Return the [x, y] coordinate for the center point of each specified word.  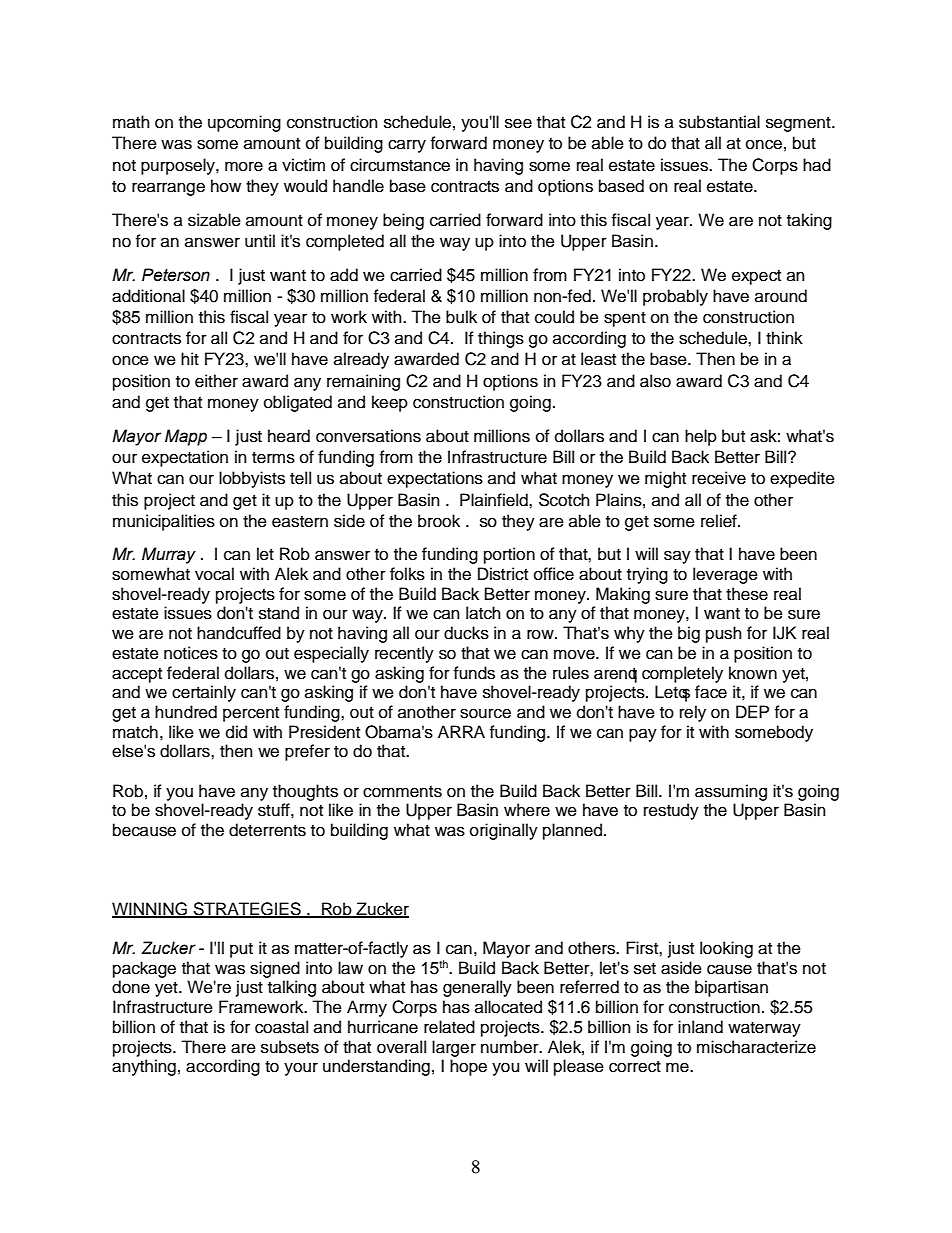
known [753, 673]
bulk [461, 317]
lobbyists [252, 479]
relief [720, 521]
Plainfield [495, 500]
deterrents [267, 830]
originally [504, 831]
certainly [204, 693]
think [784, 337]
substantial [719, 122]
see [518, 123]
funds [474, 673]
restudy [671, 811]
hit [190, 358]
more [244, 166]
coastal [281, 1027]
